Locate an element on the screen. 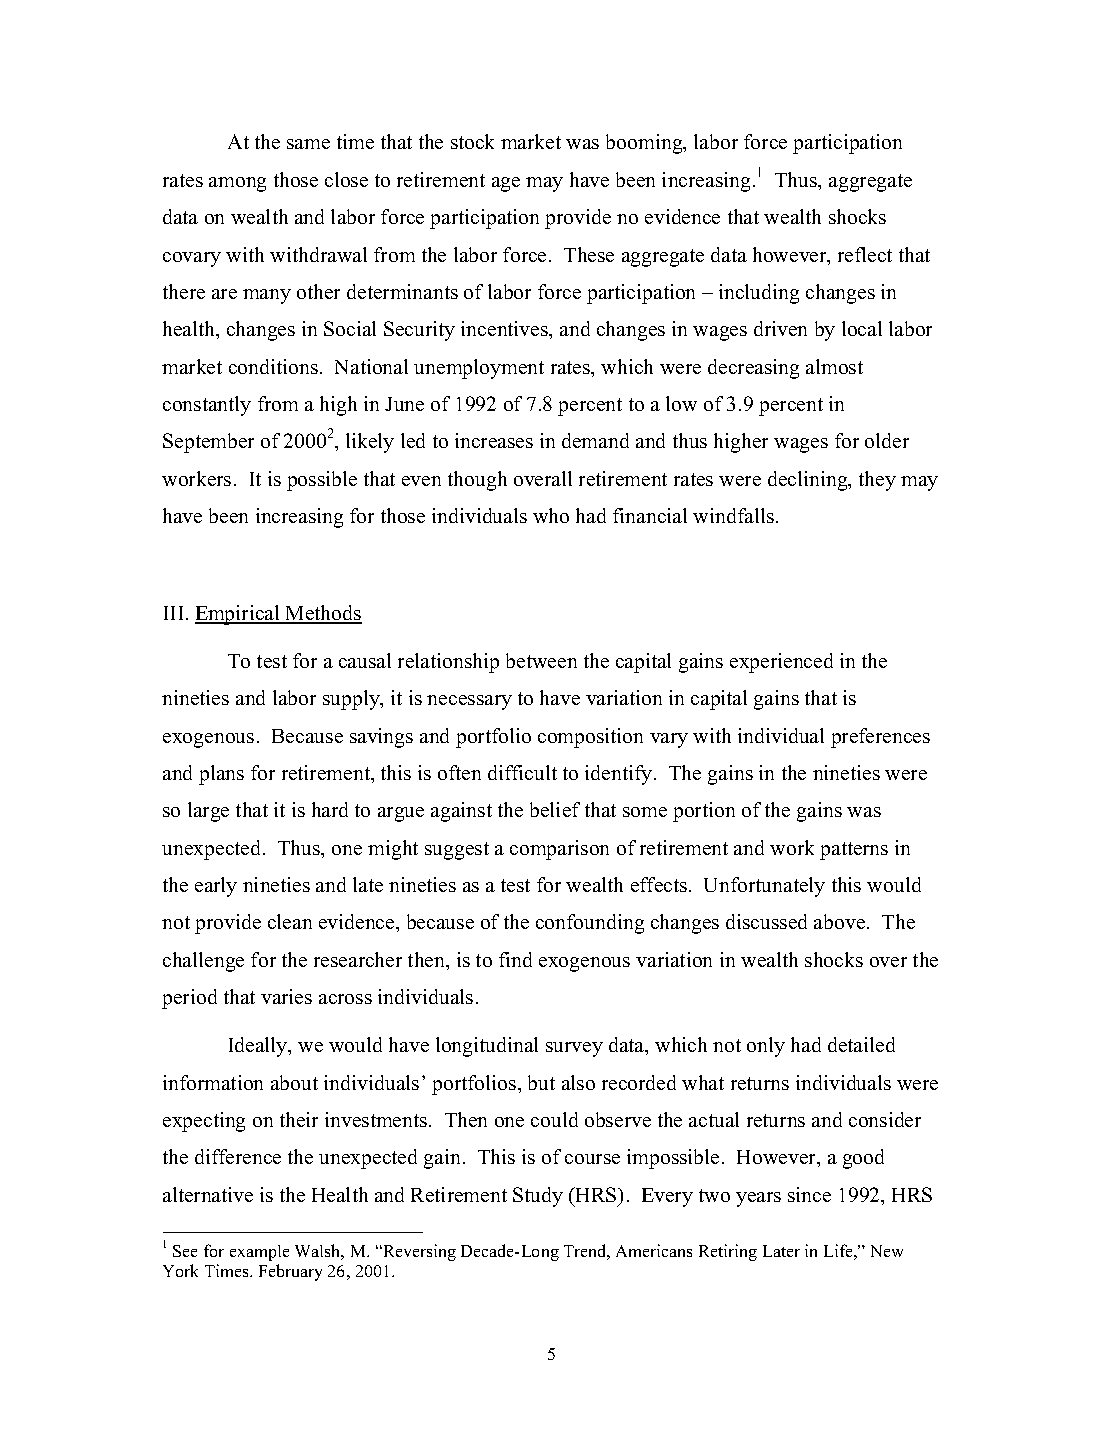 This screenshot has height=1430, width=1105. plans is located at coordinates (221, 775).
